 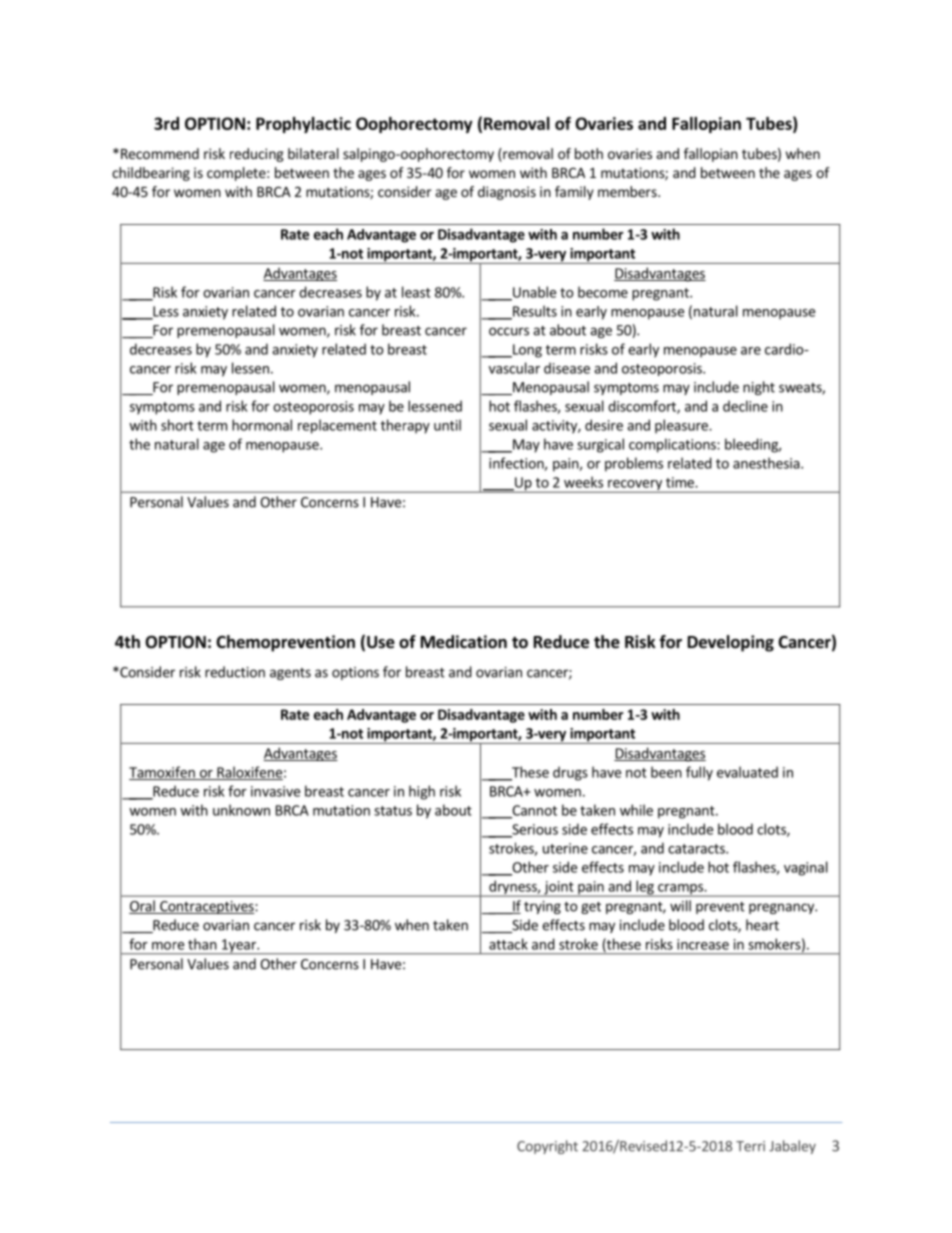 I want to click on diagnosis, so click(x=507, y=193).
